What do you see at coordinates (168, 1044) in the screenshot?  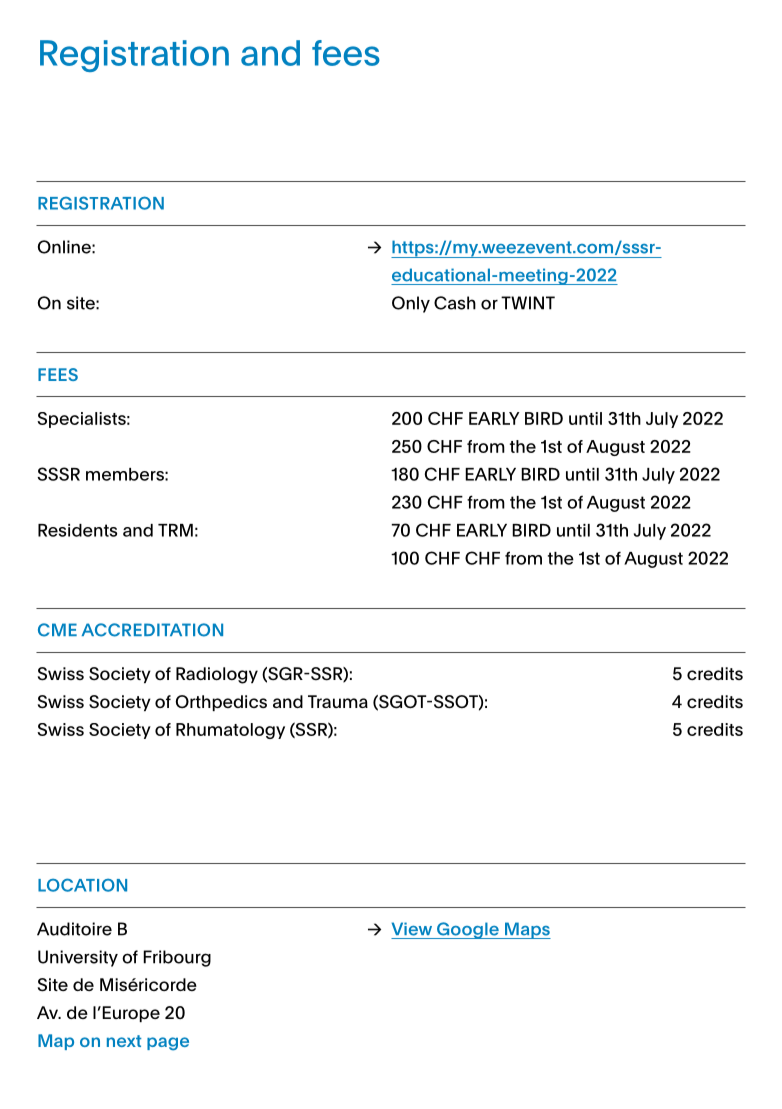 I see `page` at bounding box center [168, 1044].
